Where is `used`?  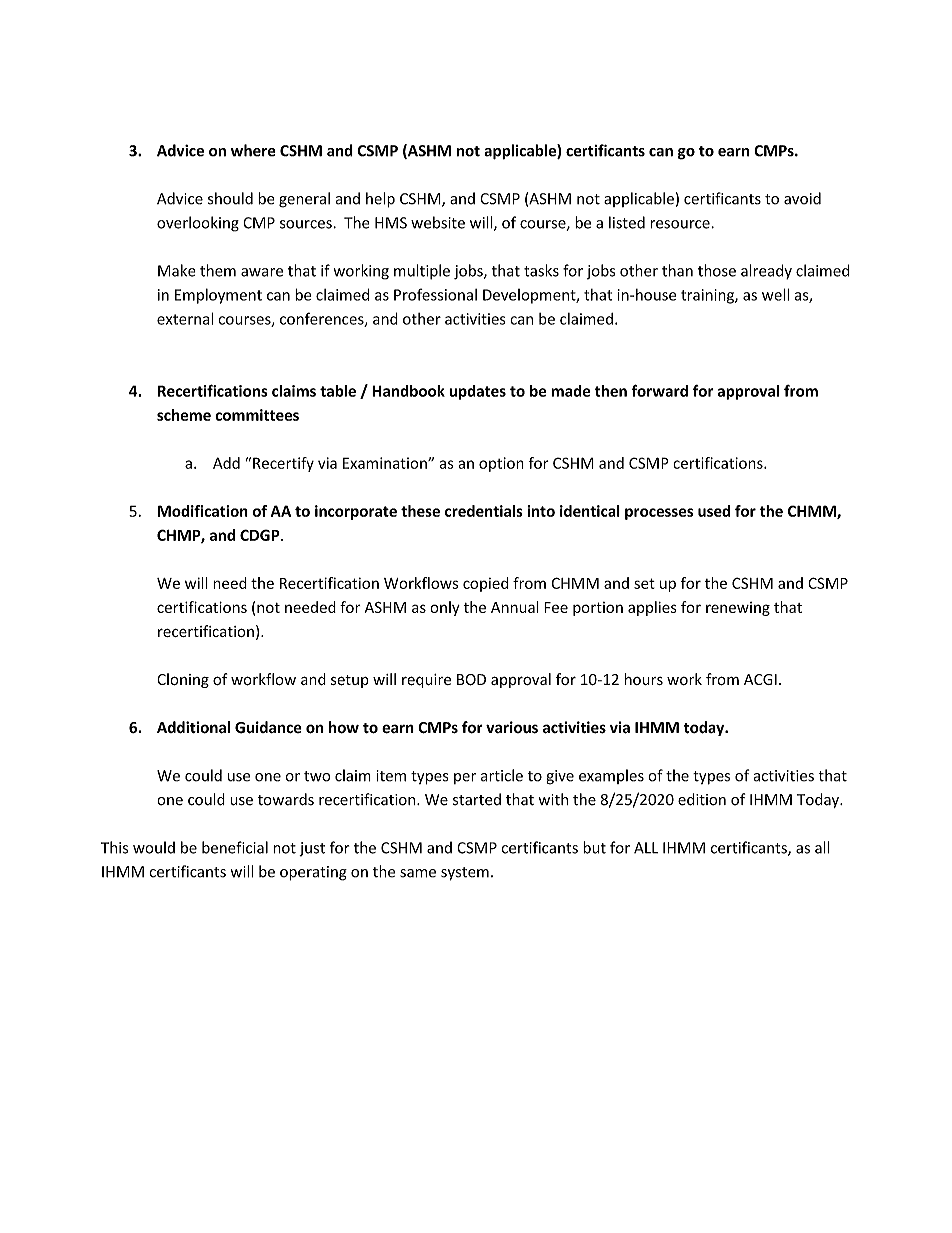 used is located at coordinates (714, 511).
